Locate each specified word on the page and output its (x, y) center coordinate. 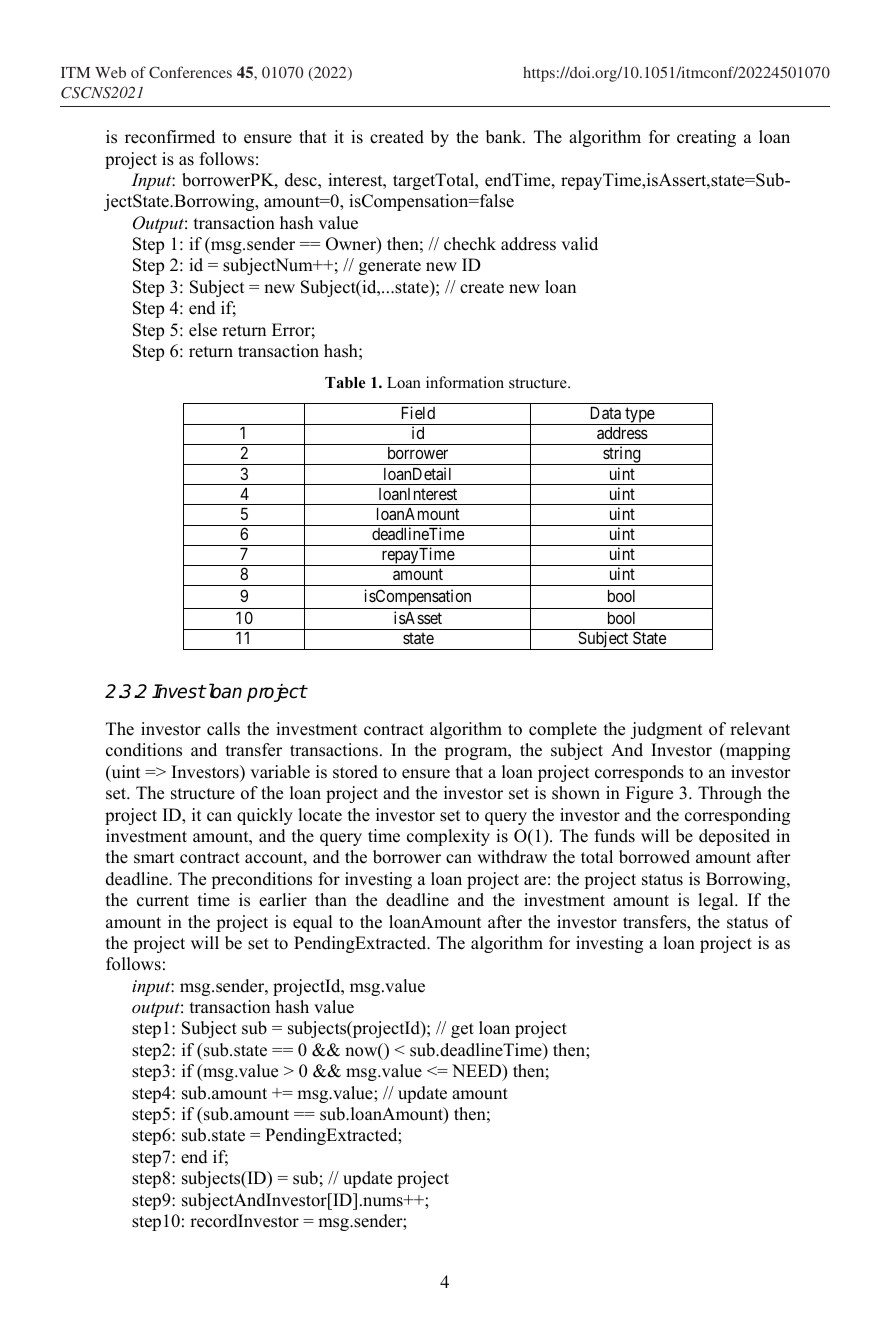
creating (706, 138)
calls (223, 729)
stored (355, 772)
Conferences (190, 72)
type (639, 416)
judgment (666, 730)
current (163, 901)
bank (505, 137)
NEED (478, 1072)
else (203, 330)
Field (418, 412)
